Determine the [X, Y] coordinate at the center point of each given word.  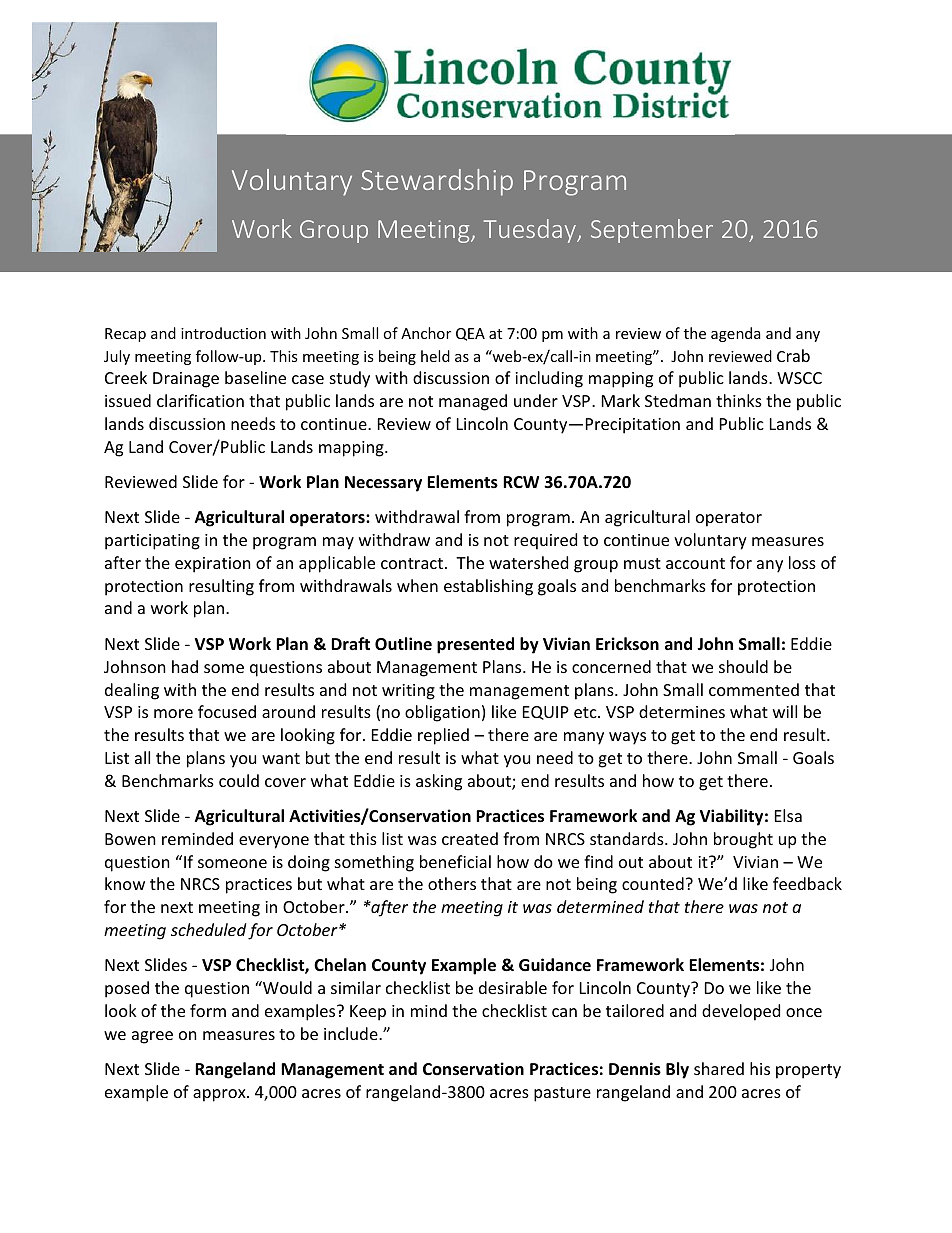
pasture [562, 1094]
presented [475, 645]
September [652, 231]
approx [220, 1095]
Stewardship [437, 182]
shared [719, 1068]
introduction [223, 333]
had [185, 666]
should [743, 666]
